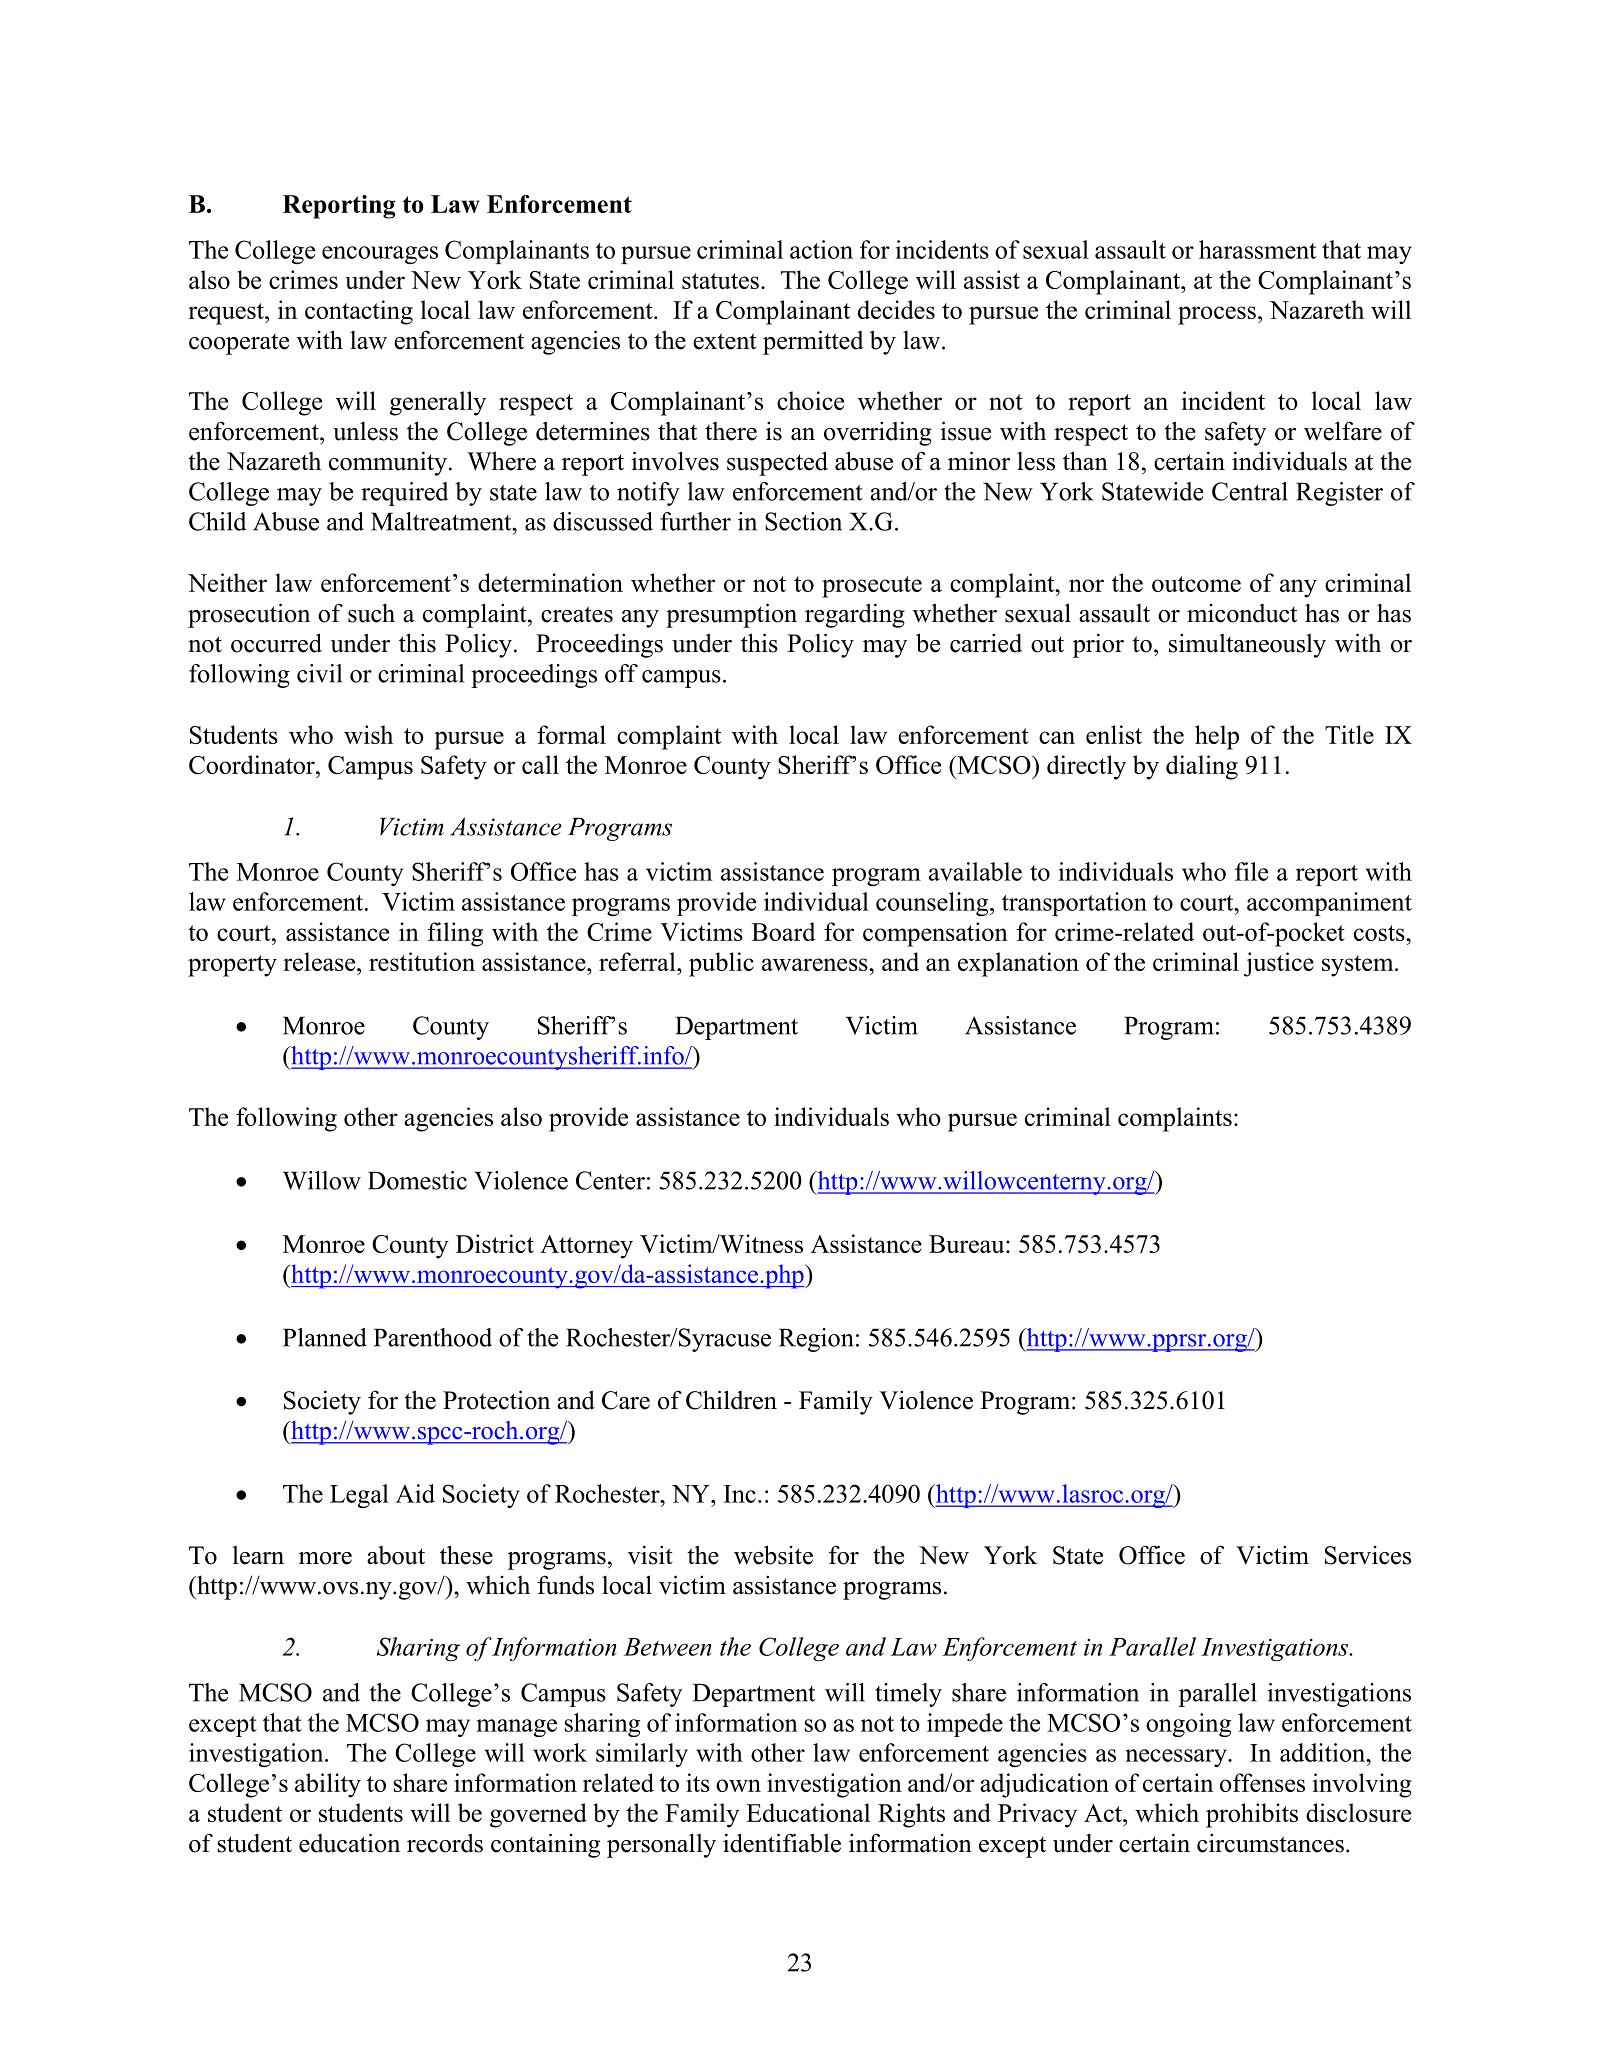  I want to click on simultaneously, so click(1247, 645).
